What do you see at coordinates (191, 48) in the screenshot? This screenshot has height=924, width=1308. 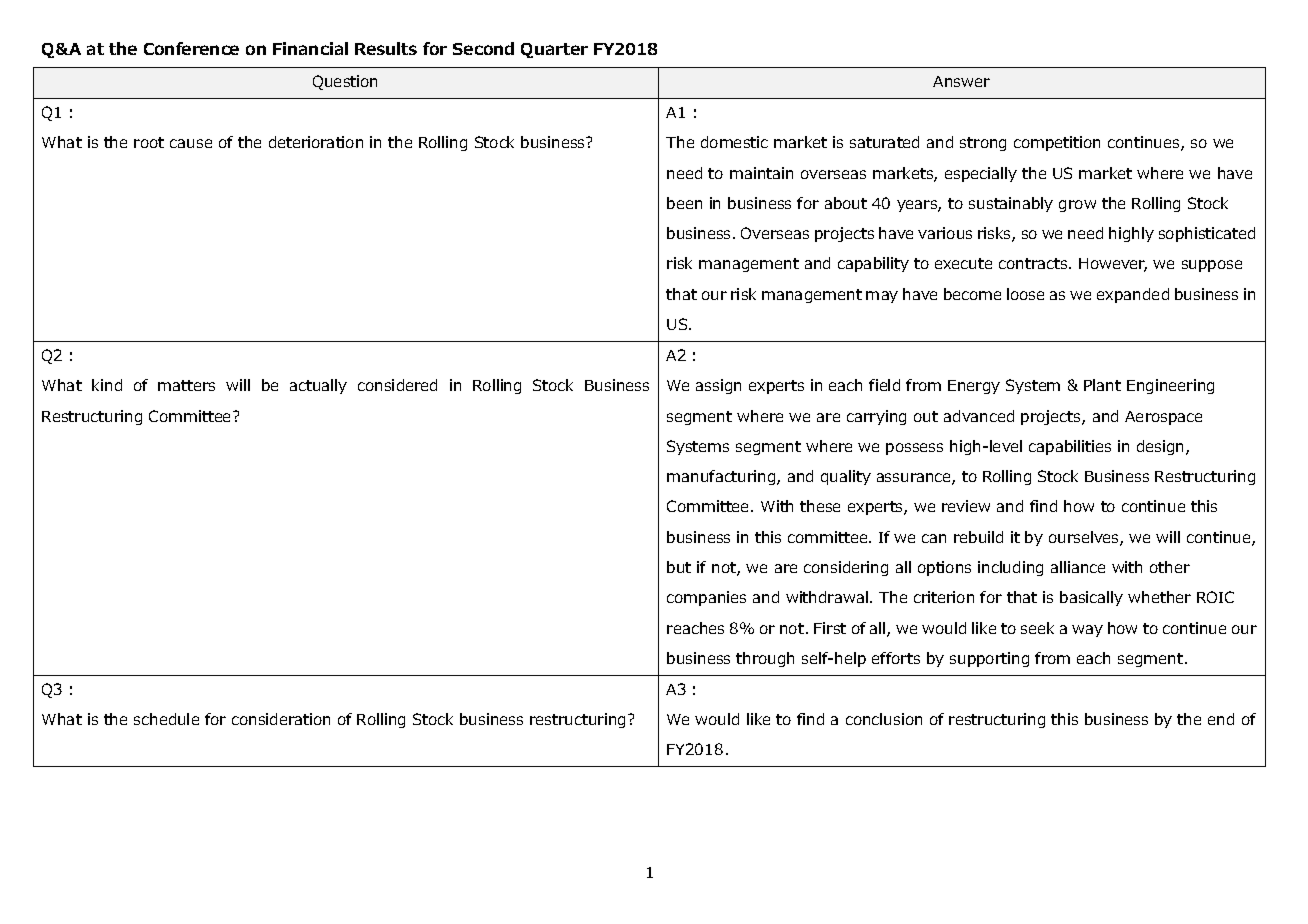 I see `Conference` at bounding box center [191, 48].
